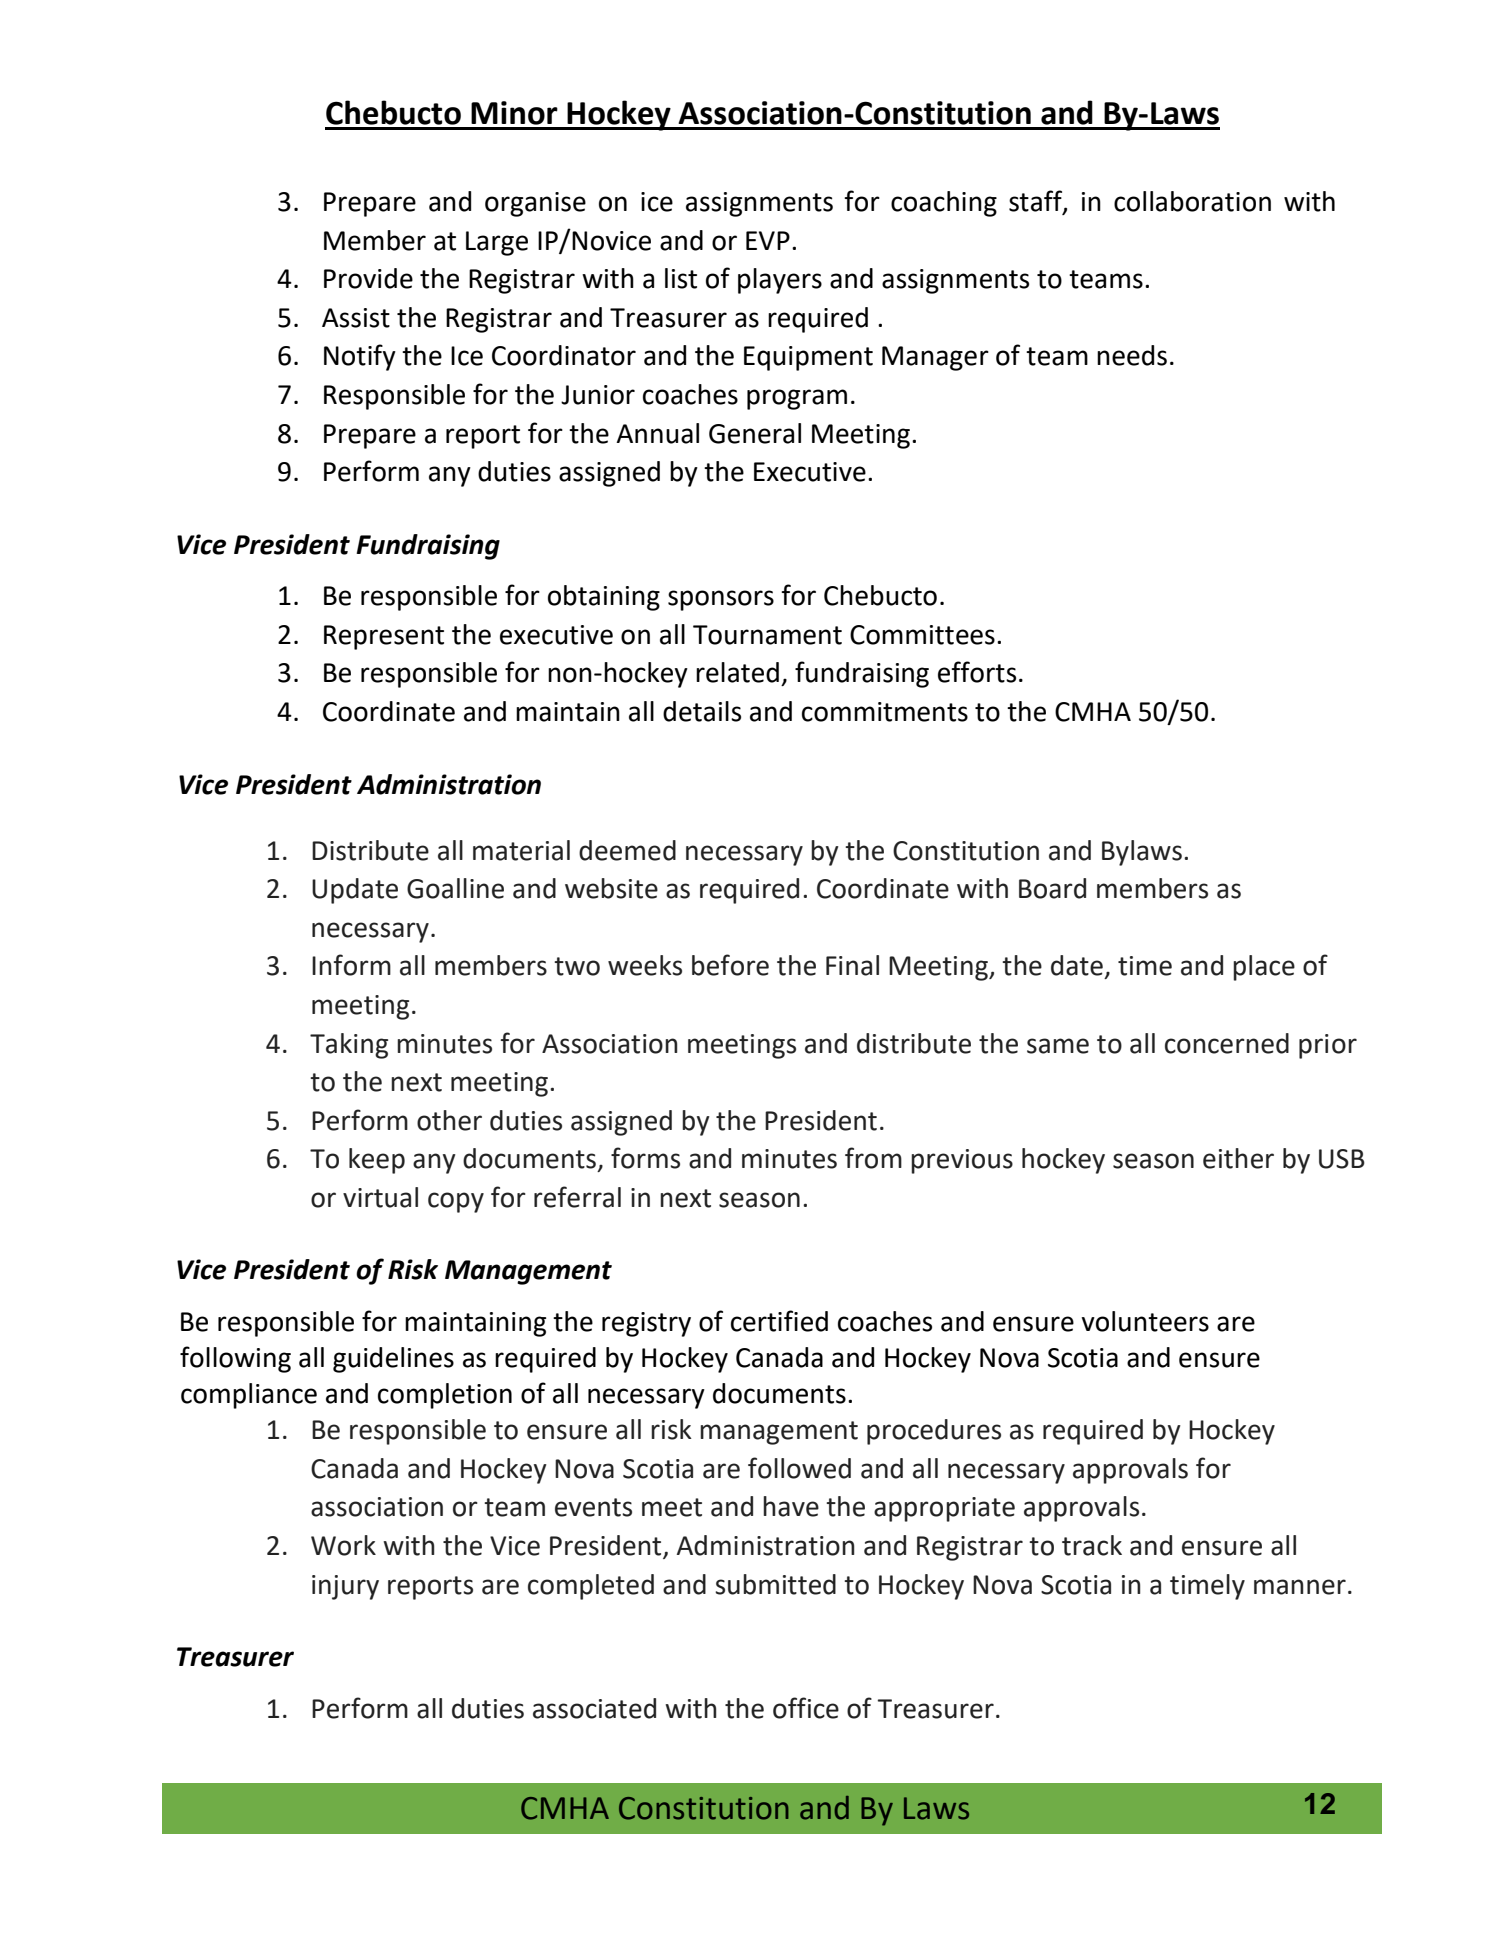 This screenshot has width=1512, height=1956. What do you see at coordinates (768, 240) in the screenshot?
I see `EVP` at bounding box center [768, 240].
